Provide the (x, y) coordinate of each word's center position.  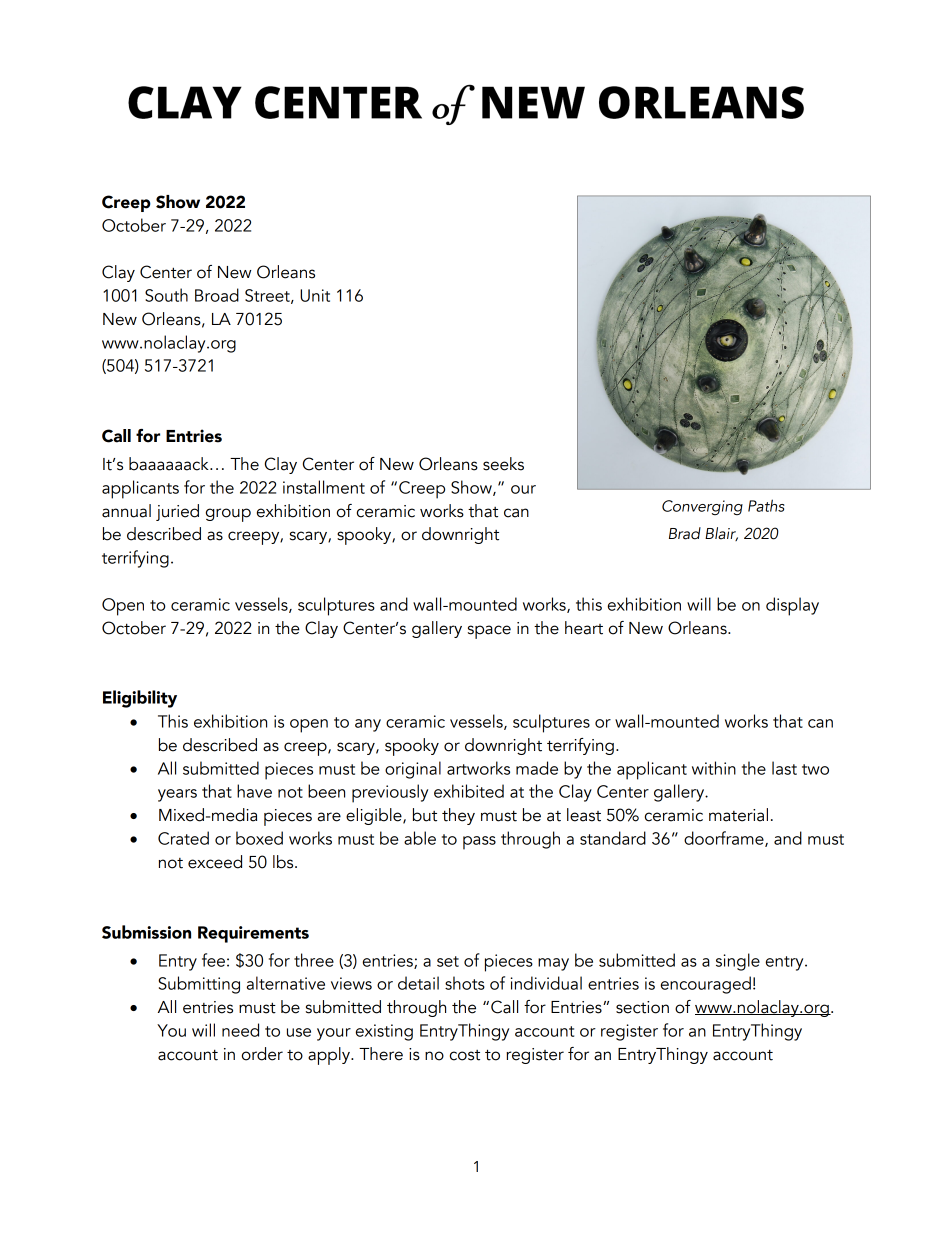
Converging (702, 507)
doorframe (725, 839)
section (642, 1007)
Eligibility (140, 699)
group (228, 515)
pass (479, 843)
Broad (217, 295)
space (489, 632)
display (792, 606)
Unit (315, 295)
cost (465, 1055)
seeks (503, 464)
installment (324, 487)
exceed (215, 862)
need (240, 1030)
